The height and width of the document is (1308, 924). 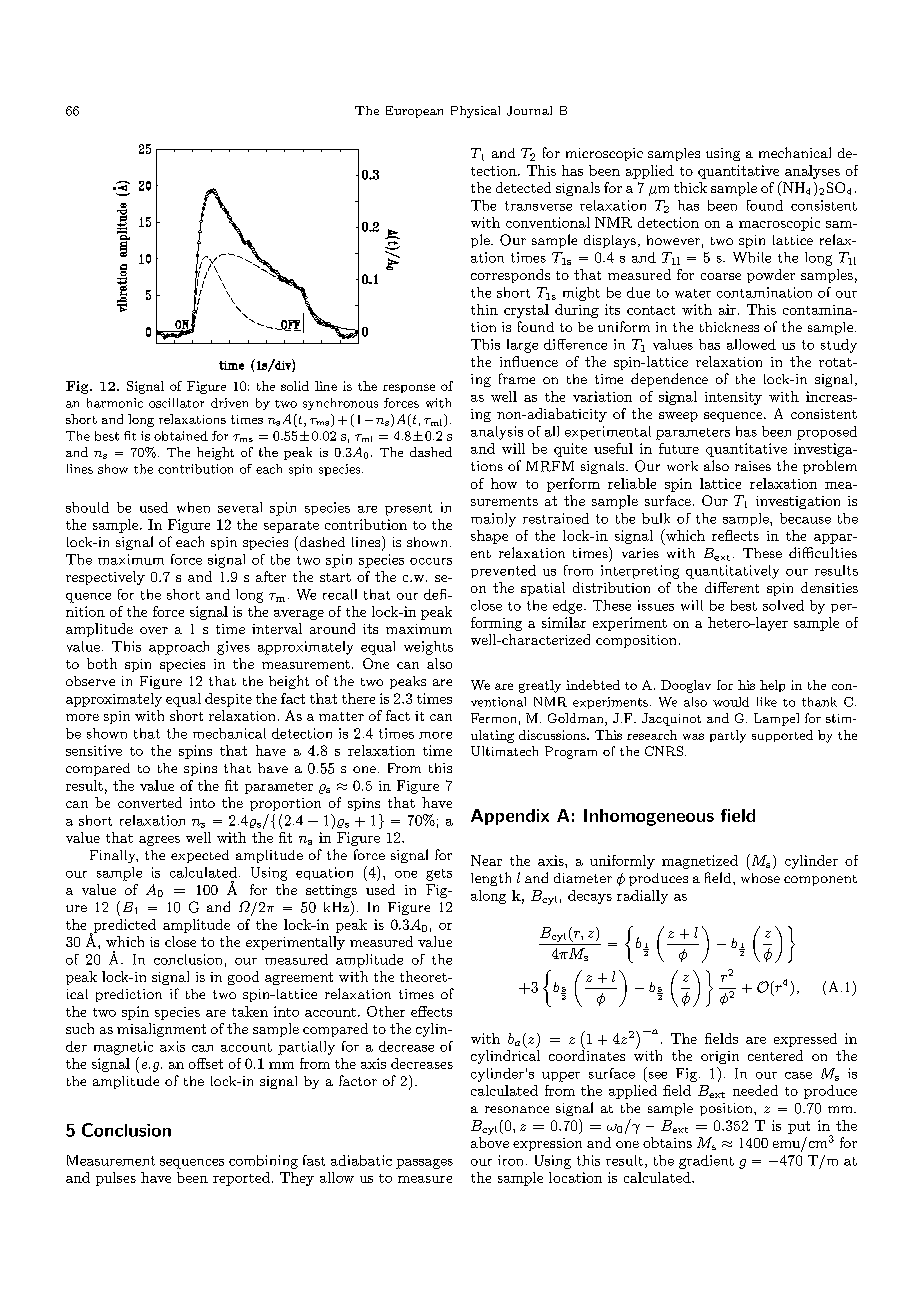 What do you see at coordinates (812, 172) in the document?
I see `analyses` at bounding box center [812, 172].
